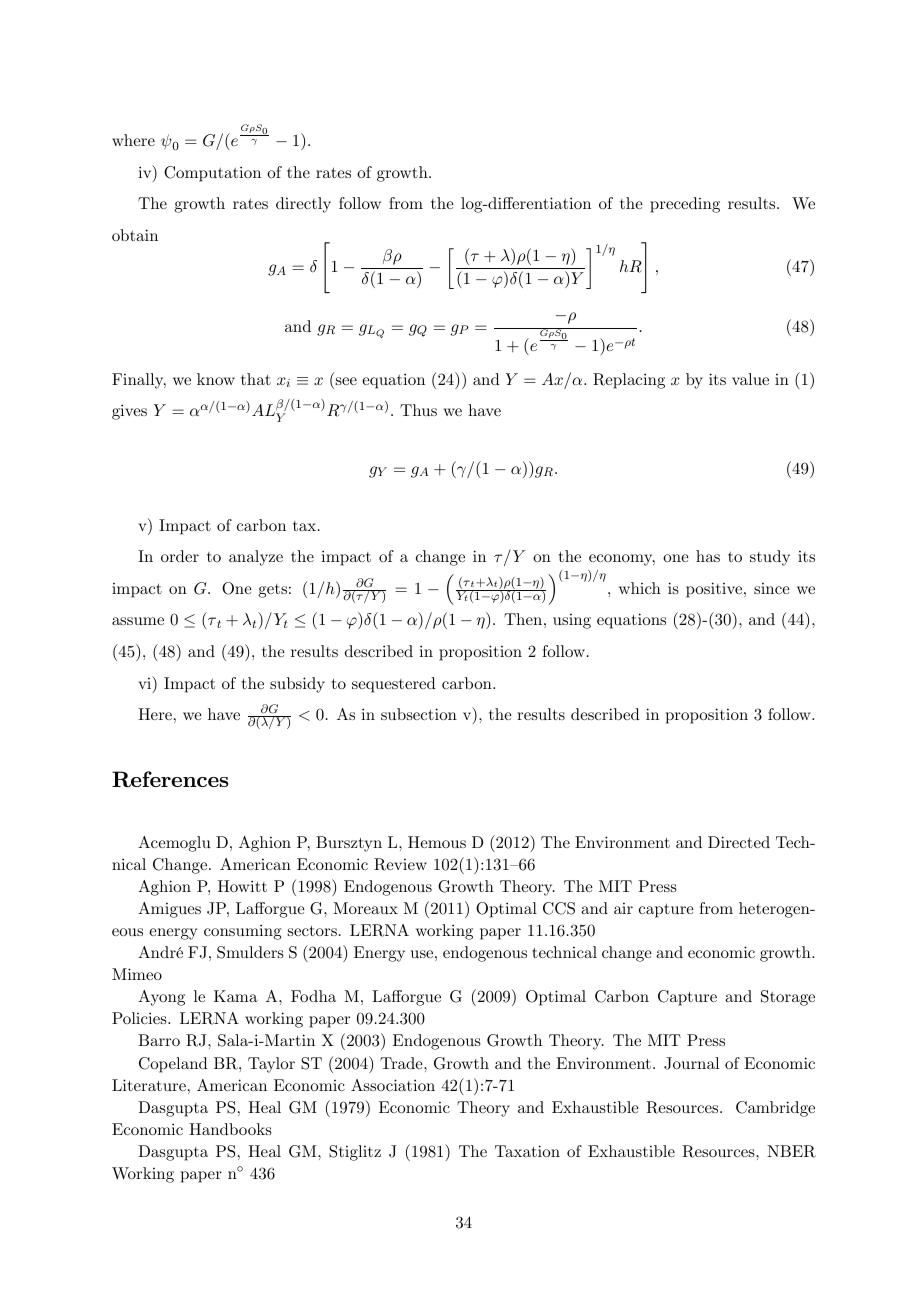 The height and width of the page is (1308, 924). I want to click on preceding, so click(685, 205).
